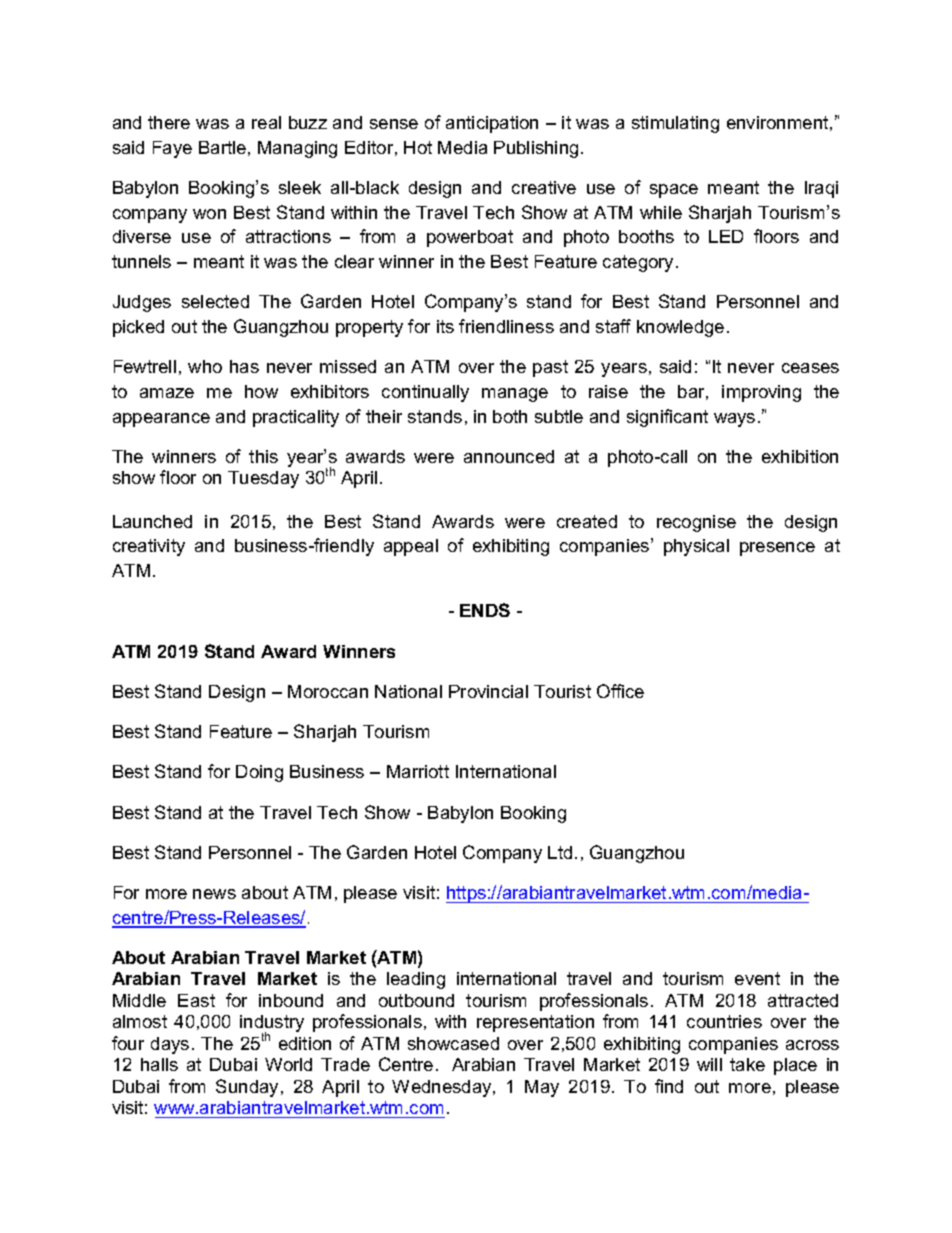  Describe the element at coordinates (492, 124) in the screenshot. I see `anticipation` at that location.
